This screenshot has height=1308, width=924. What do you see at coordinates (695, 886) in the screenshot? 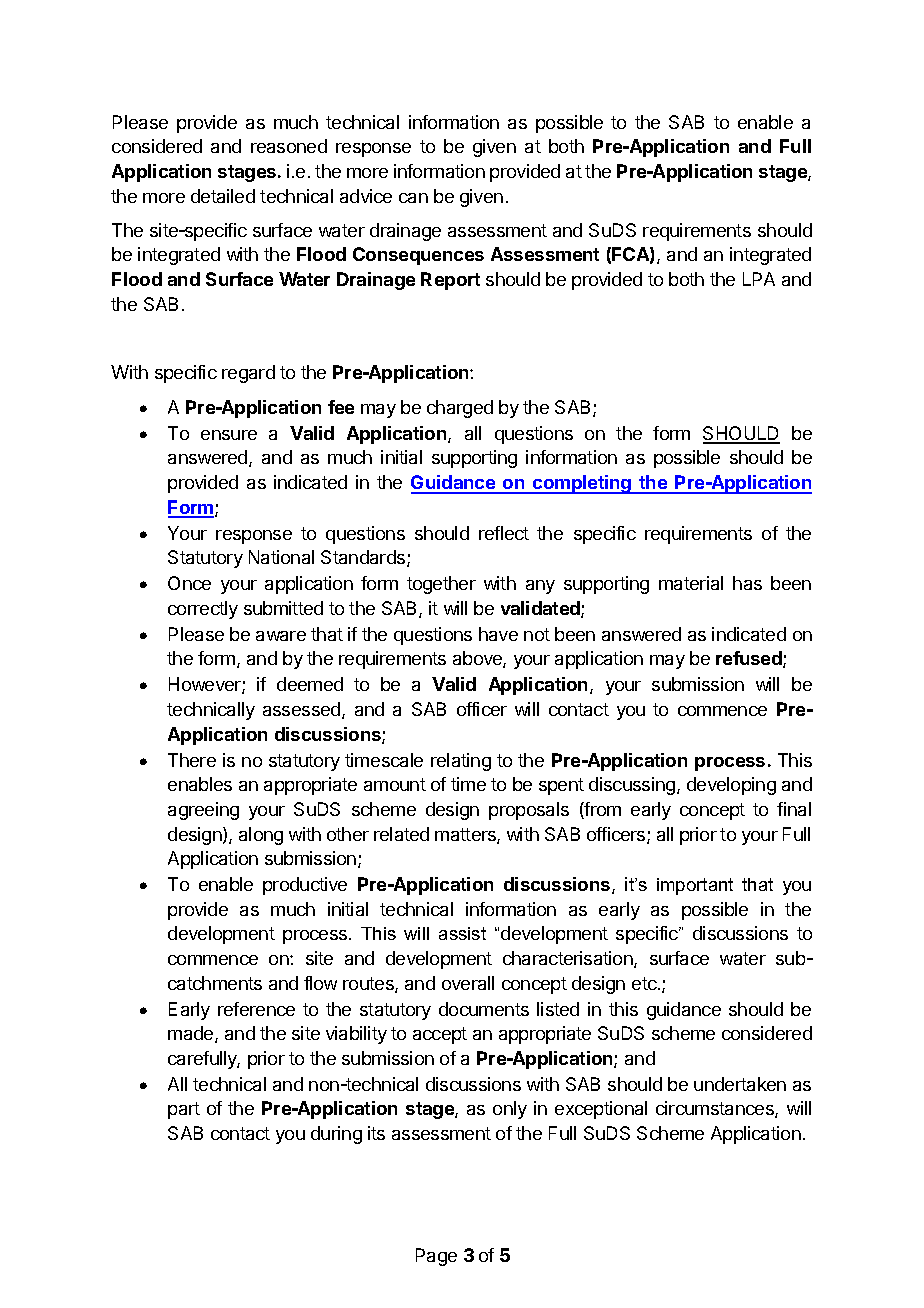
I see `important` at bounding box center [695, 886].
